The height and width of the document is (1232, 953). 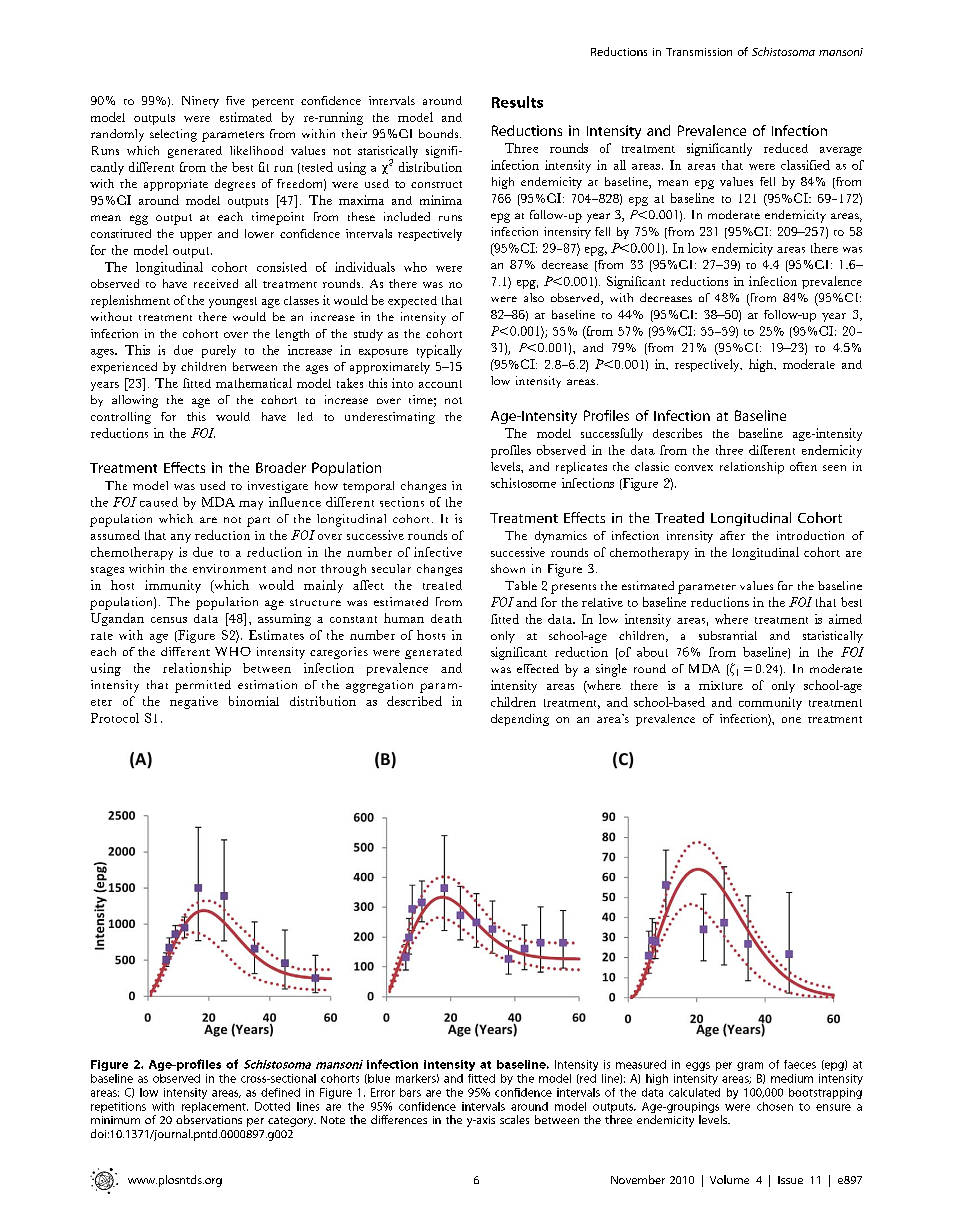 What do you see at coordinates (209, 1119) in the document?
I see `observations` at bounding box center [209, 1119].
